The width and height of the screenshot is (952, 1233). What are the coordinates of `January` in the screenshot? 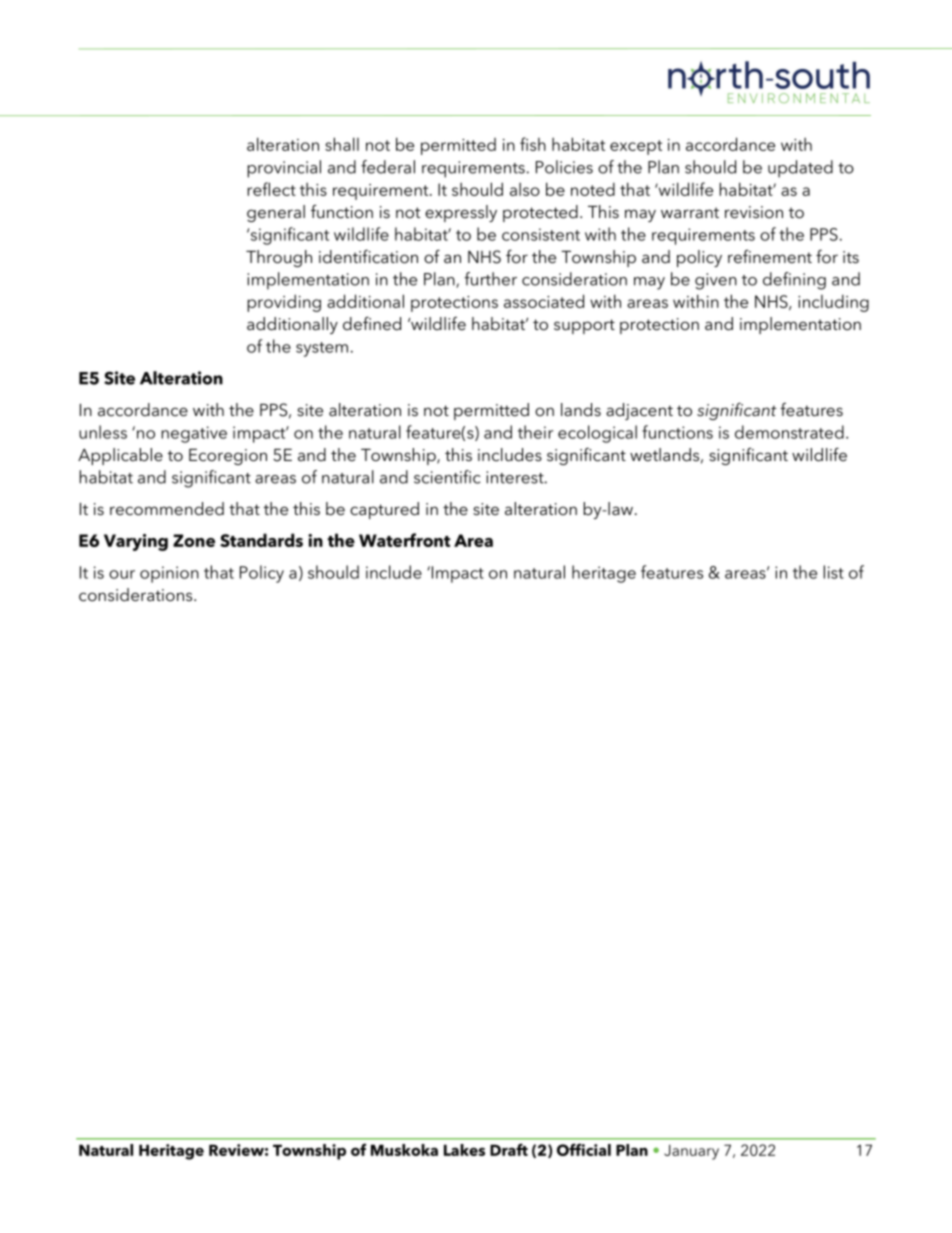 It's located at (691, 1152).
